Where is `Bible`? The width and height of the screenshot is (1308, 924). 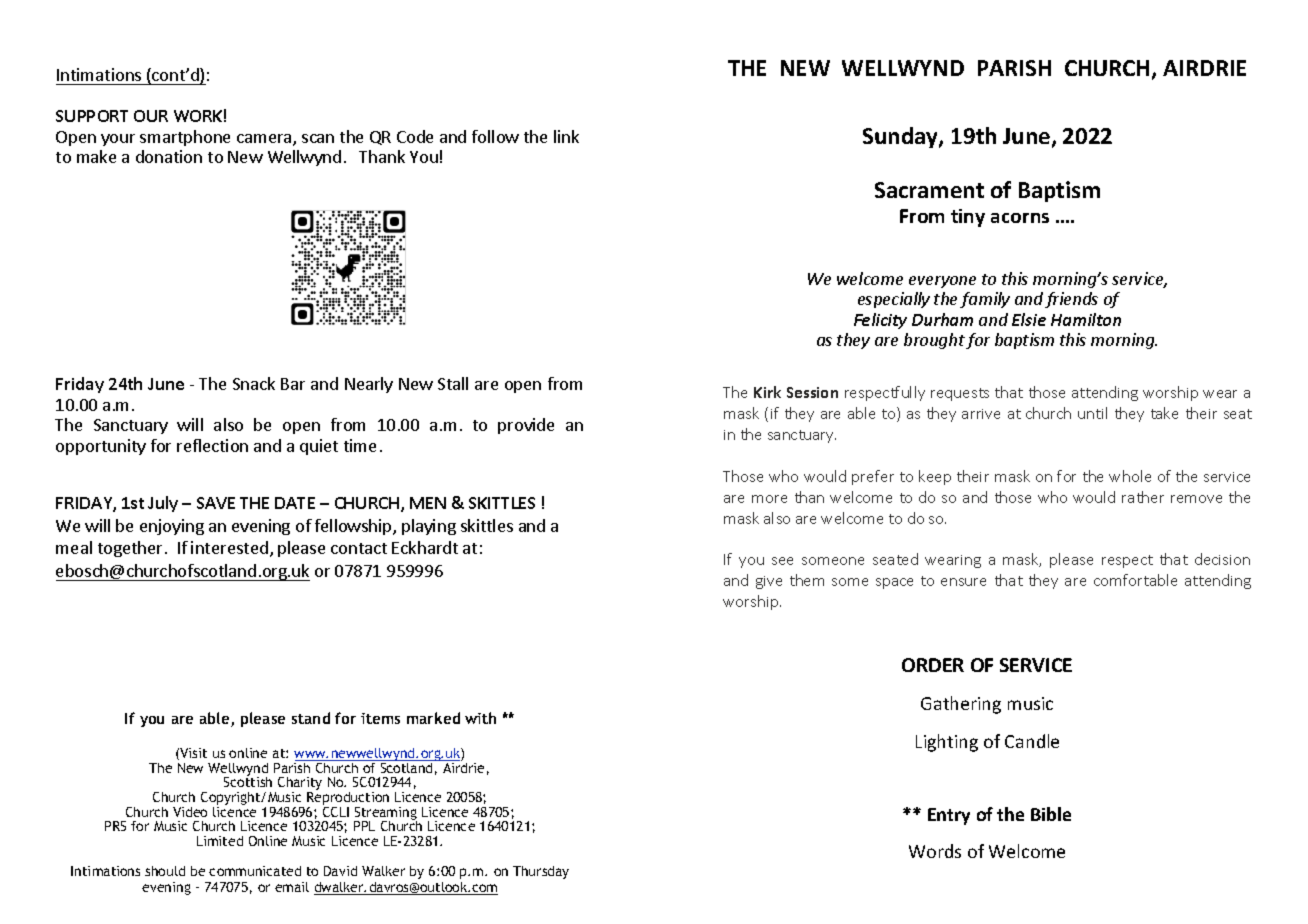 Bible is located at coordinates (1051, 814).
